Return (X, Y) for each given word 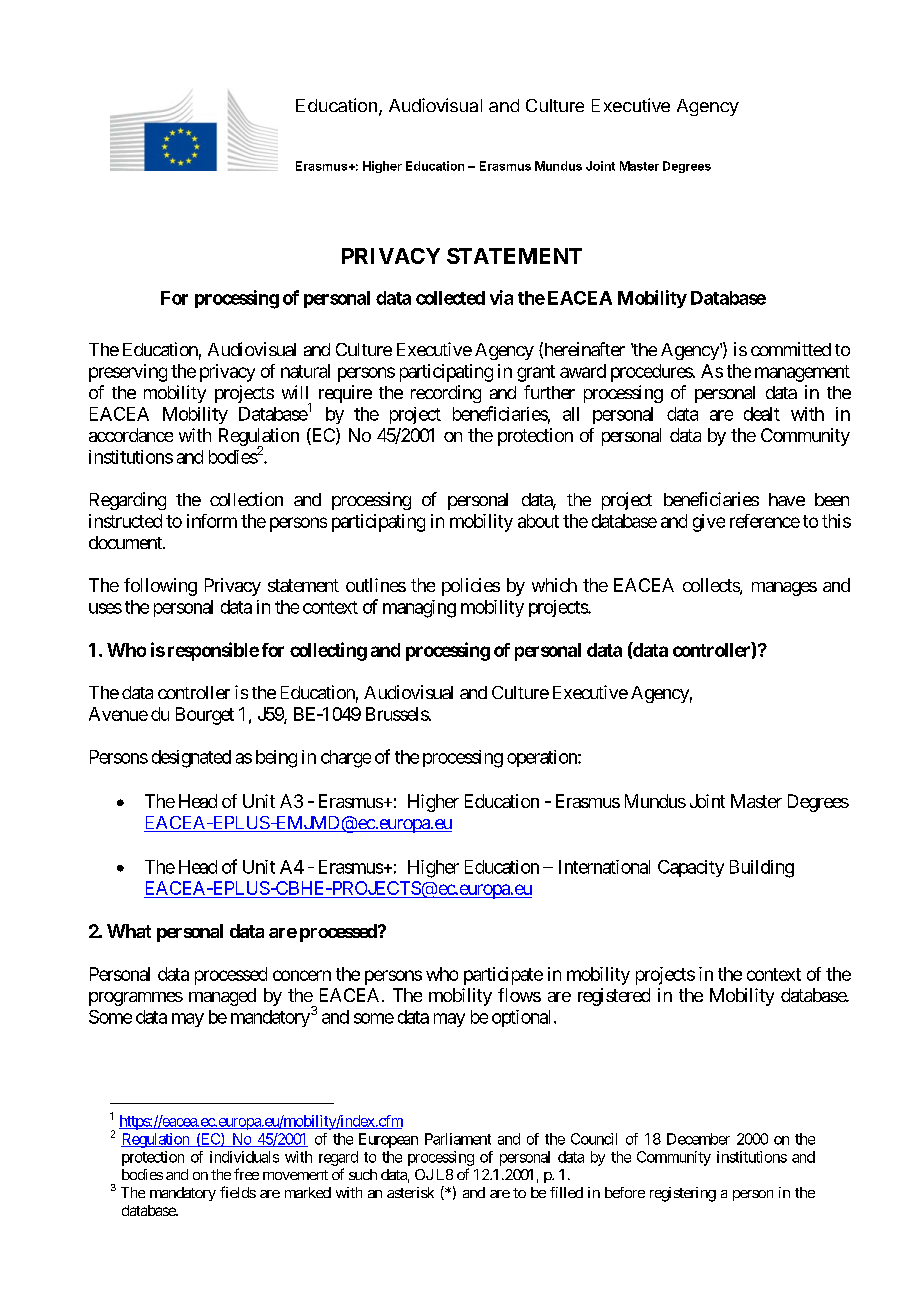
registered (614, 997)
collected (450, 298)
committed (791, 349)
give (709, 523)
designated (191, 759)
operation (543, 758)
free (246, 1174)
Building (762, 869)
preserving (128, 373)
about (538, 521)
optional (521, 1018)
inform (212, 521)
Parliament (458, 1139)
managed (222, 997)
